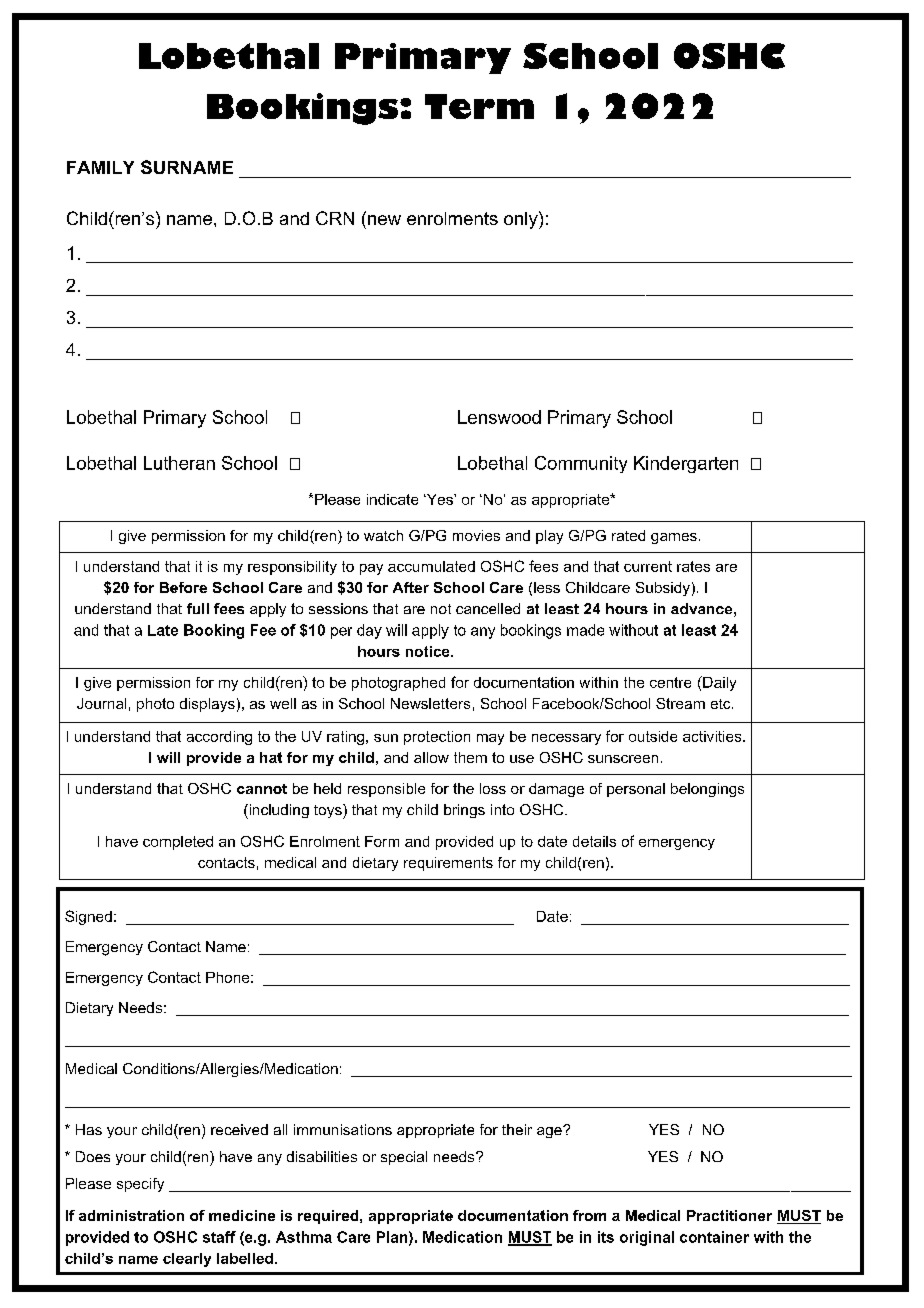 This page has width=924, height=1308. What do you see at coordinates (522, 220) in the page?
I see `only` at bounding box center [522, 220].
